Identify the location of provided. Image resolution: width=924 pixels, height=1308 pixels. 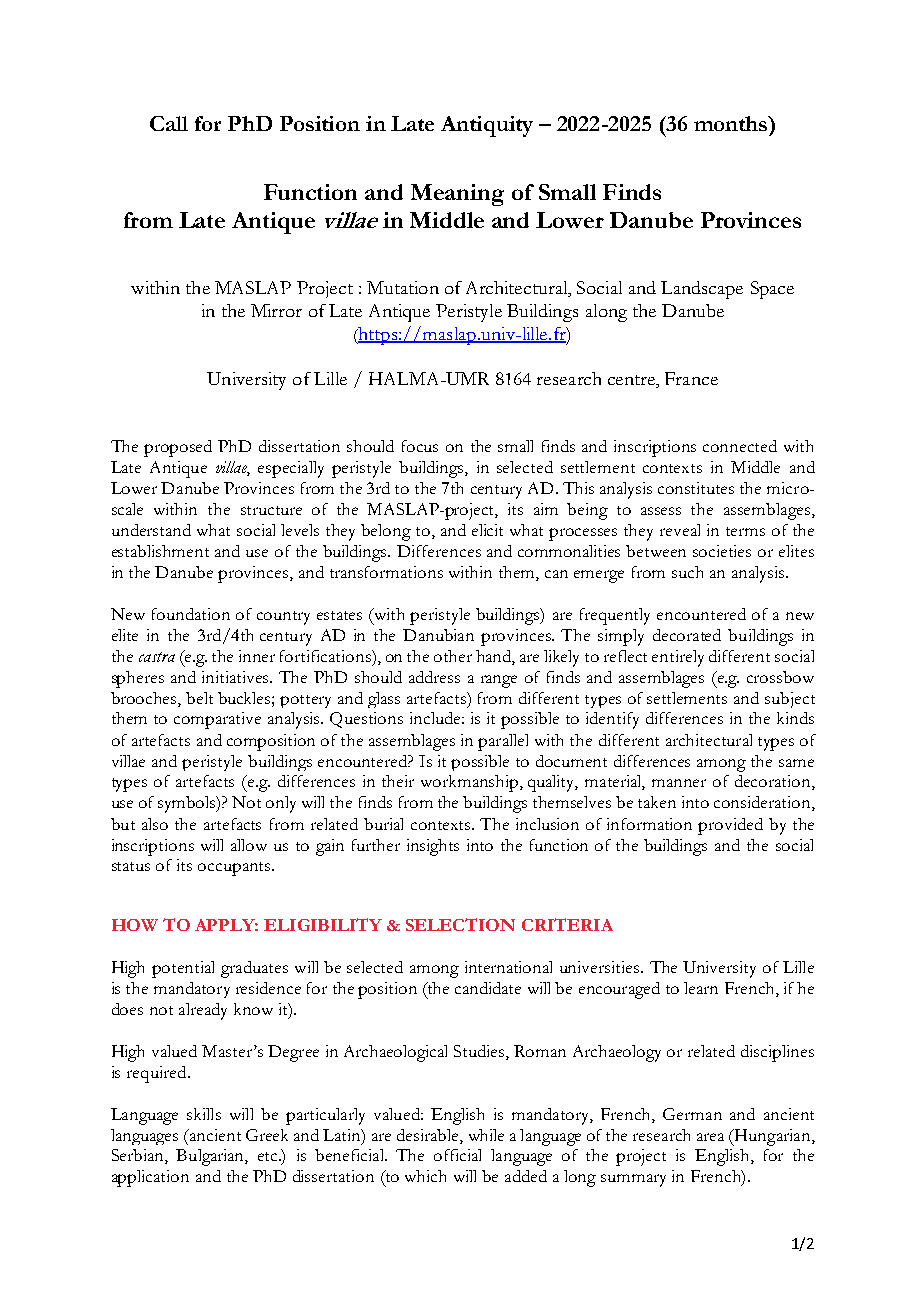
(730, 826).
